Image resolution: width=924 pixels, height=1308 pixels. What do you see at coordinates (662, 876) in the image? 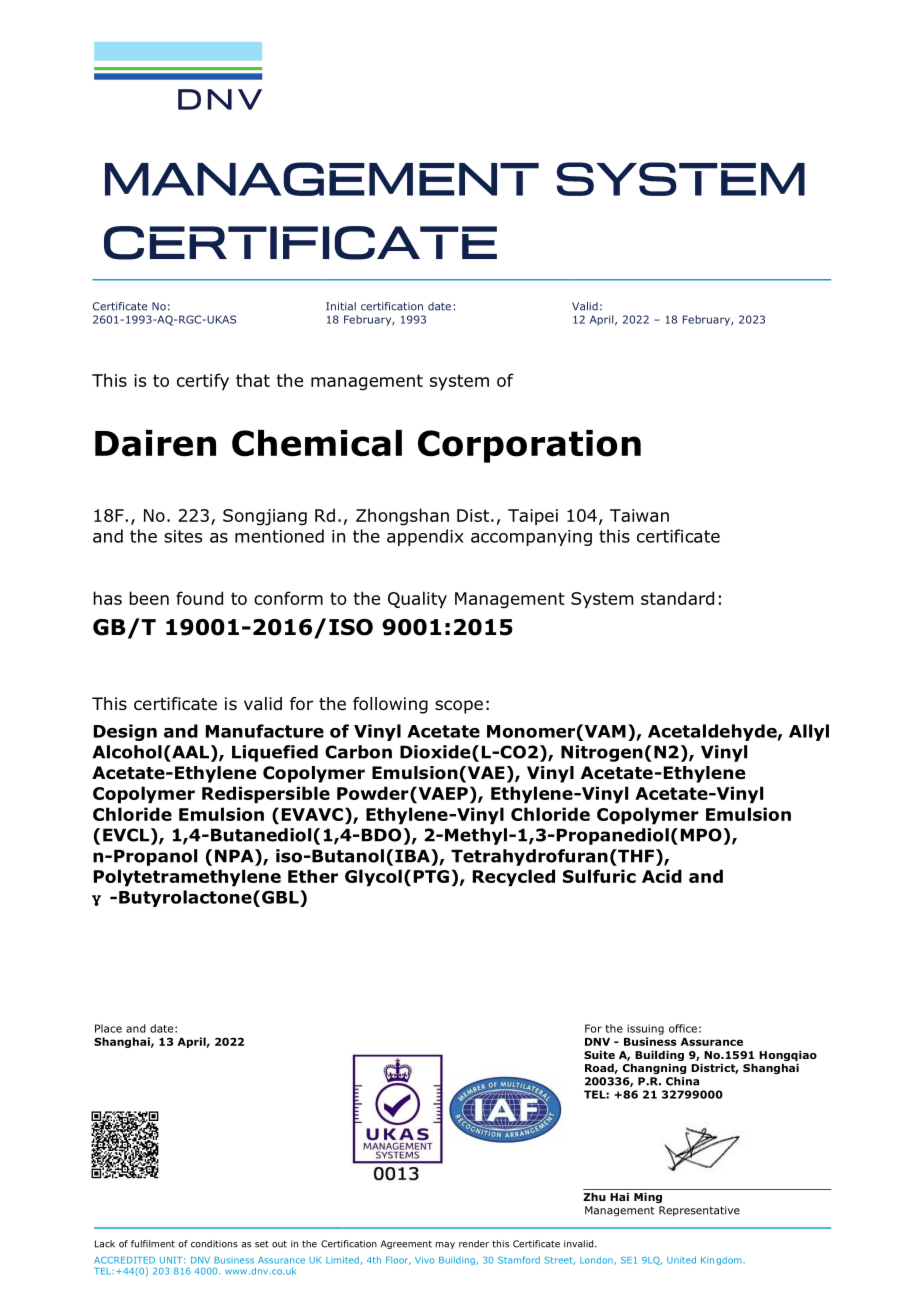
I see `Acid` at bounding box center [662, 876].
